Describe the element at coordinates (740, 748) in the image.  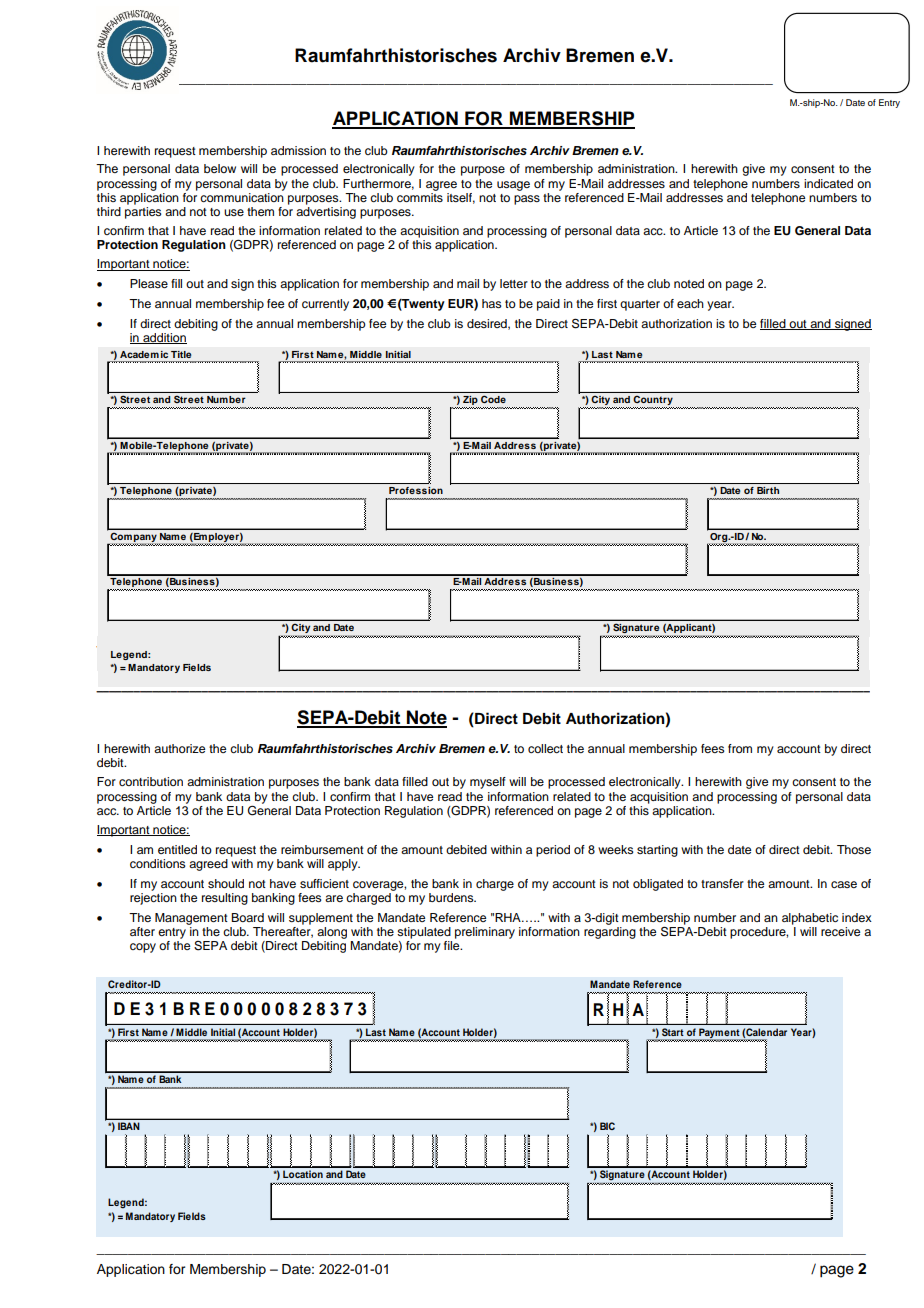
I see `from` at that location.
